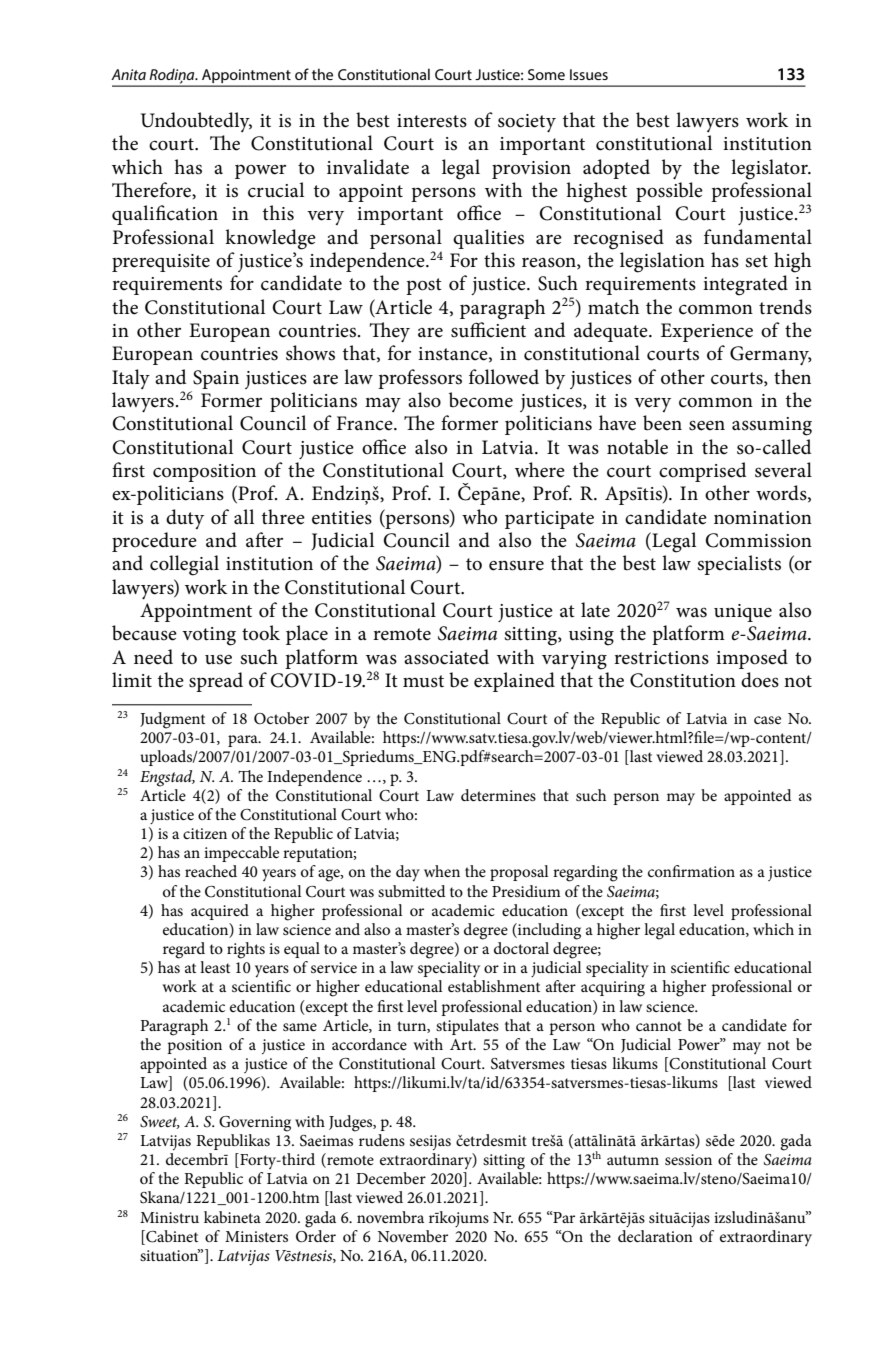  What do you see at coordinates (442, 871) in the screenshot?
I see `when` at bounding box center [442, 871].
